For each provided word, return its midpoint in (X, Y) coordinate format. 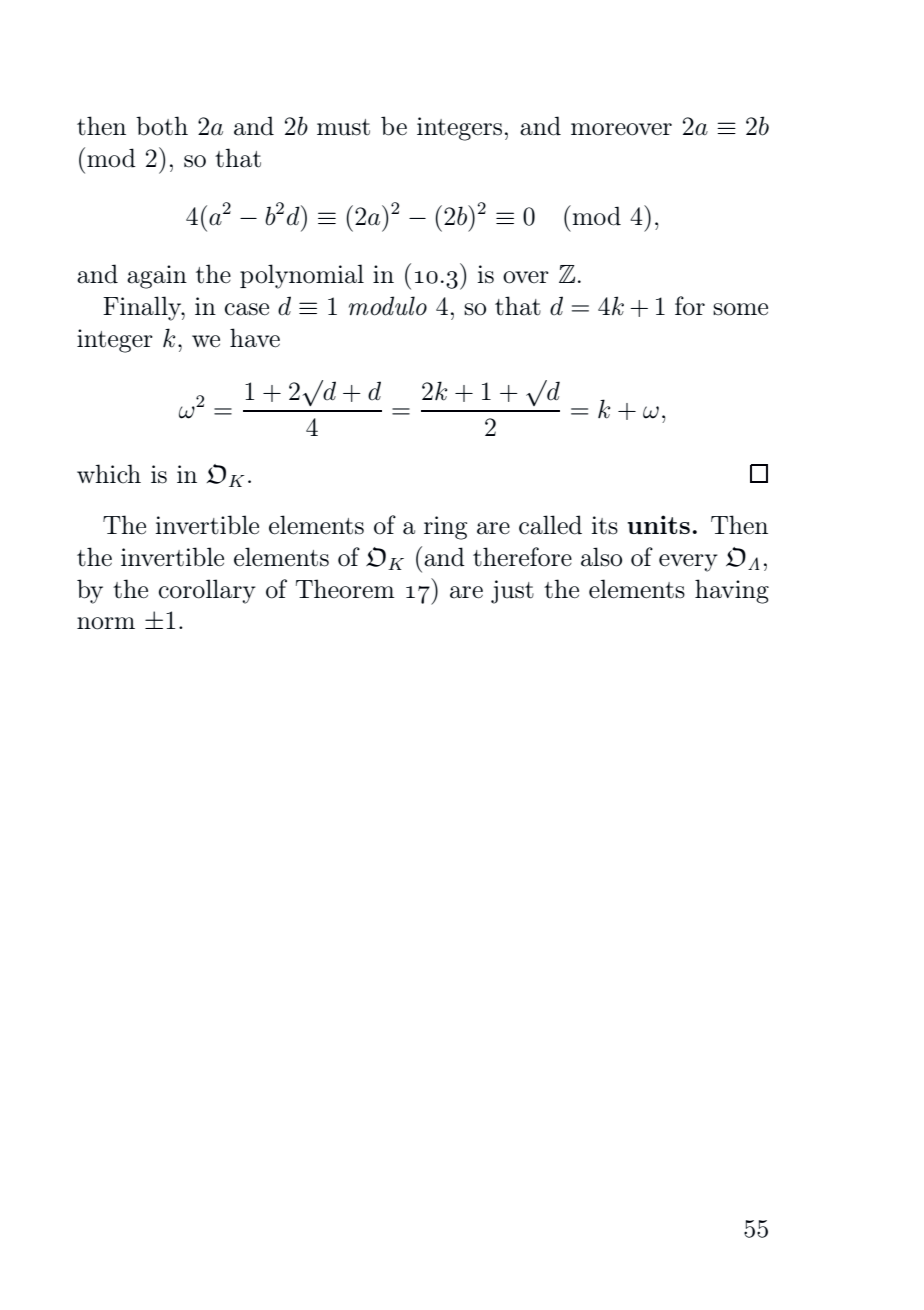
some (740, 309)
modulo (388, 306)
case (247, 309)
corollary (207, 591)
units (658, 524)
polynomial (302, 276)
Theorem (345, 589)
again (157, 277)
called (550, 525)
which (109, 474)
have (255, 338)
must (343, 127)
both (162, 126)
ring (445, 528)
